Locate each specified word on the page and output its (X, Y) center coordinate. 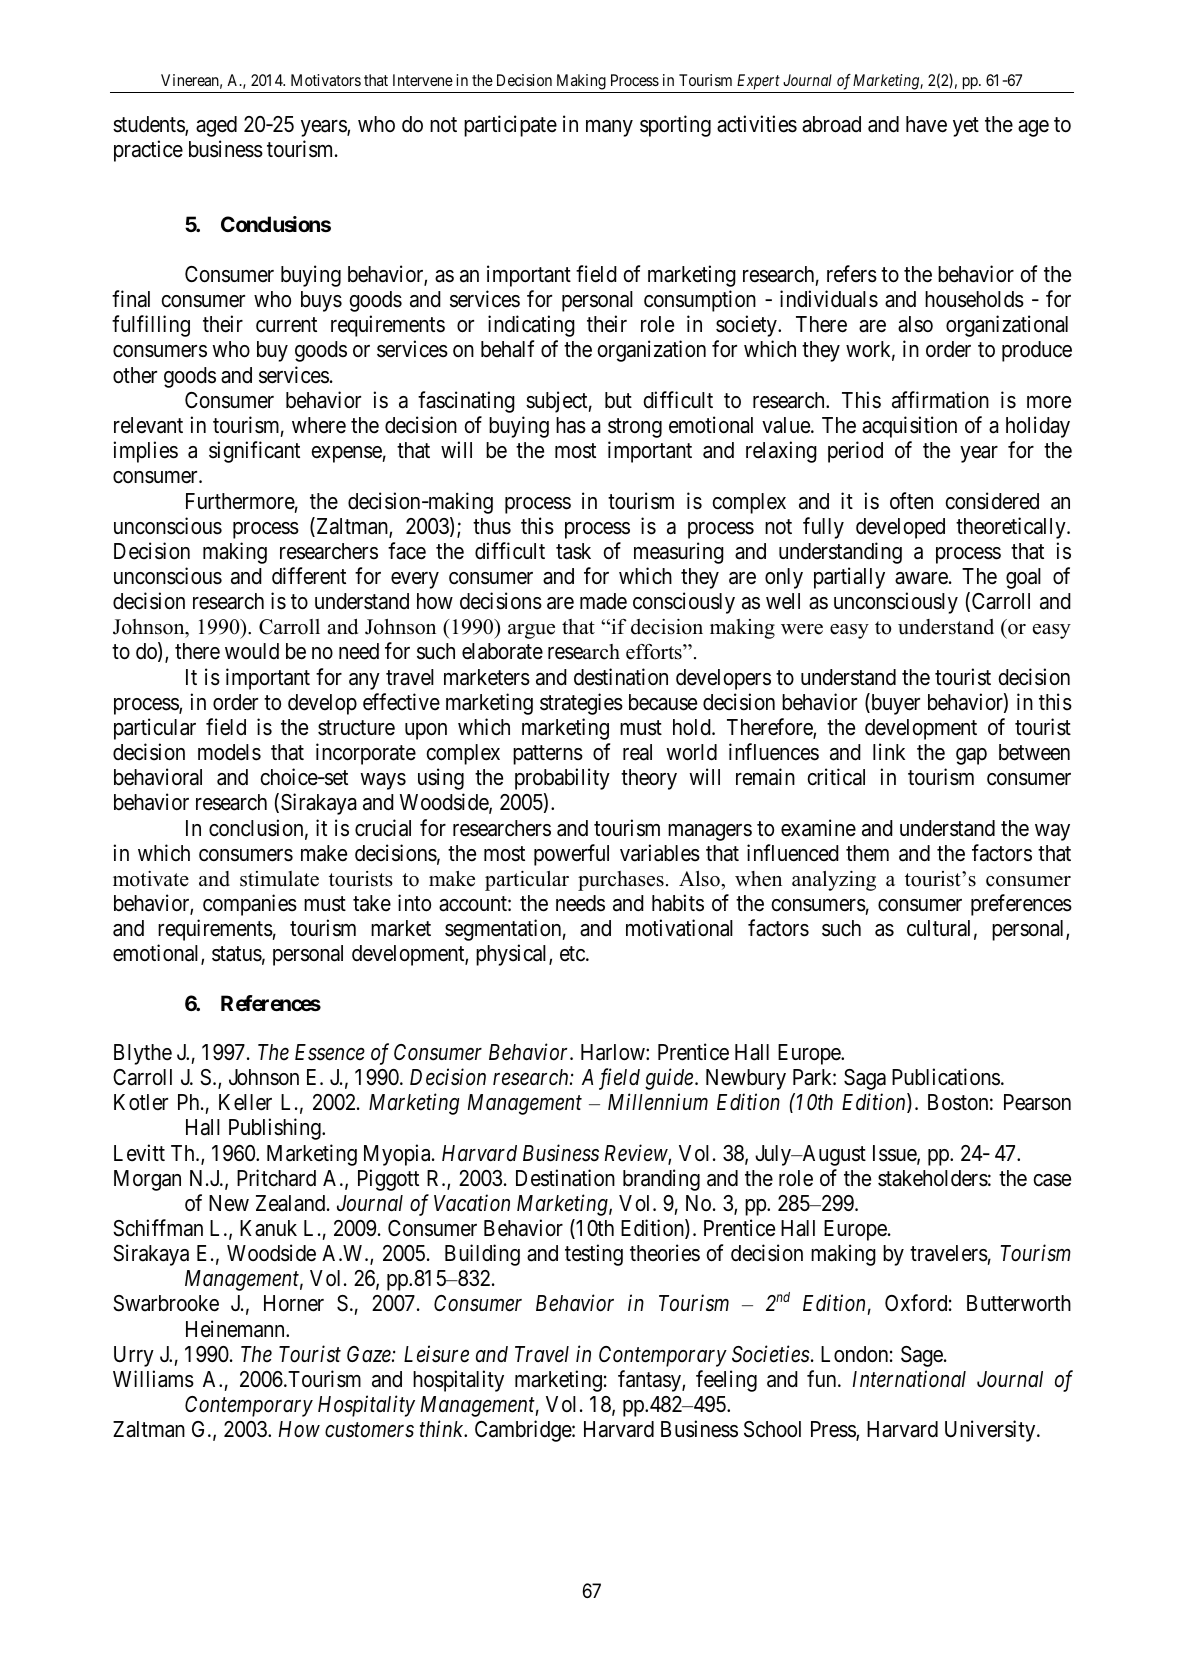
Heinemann (236, 1329)
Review (637, 1154)
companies (250, 905)
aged (216, 126)
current (286, 325)
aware (921, 578)
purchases (621, 881)
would (252, 651)
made (603, 601)
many (609, 128)
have (926, 124)
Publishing (276, 1129)
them (867, 853)
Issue (895, 1154)
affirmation (940, 400)
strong (635, 428)
